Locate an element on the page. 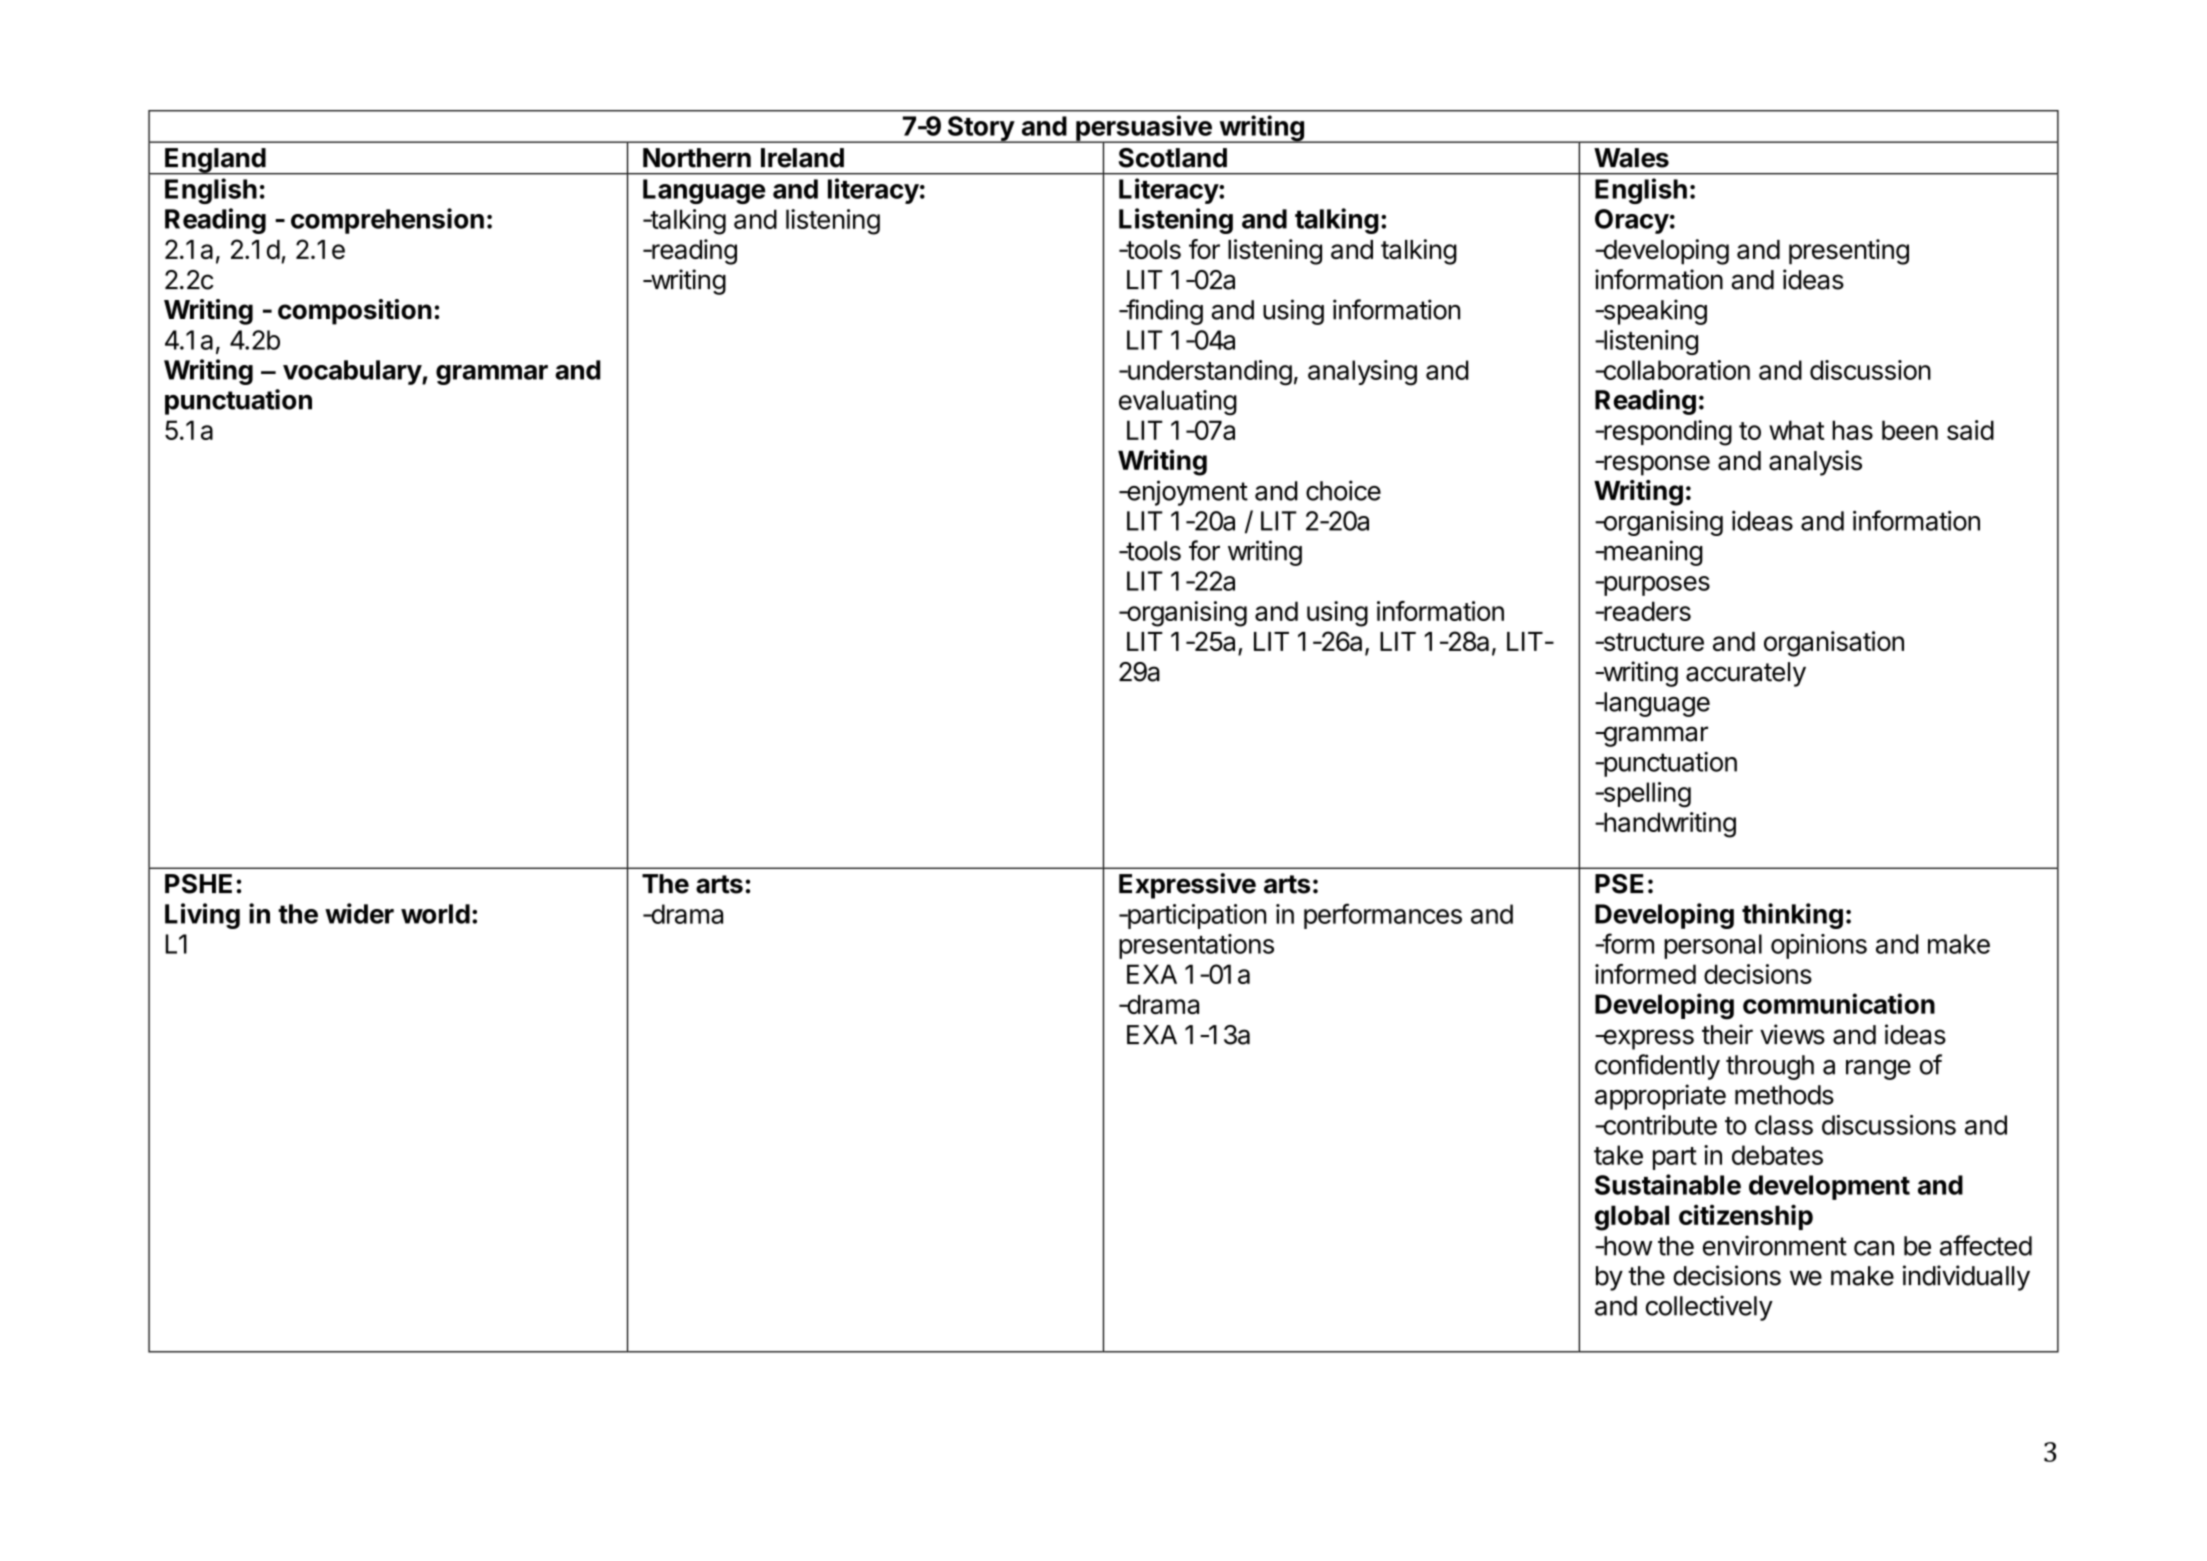 This document has width=2207, height=1561. how is located at coordinates (1627, 1246).
